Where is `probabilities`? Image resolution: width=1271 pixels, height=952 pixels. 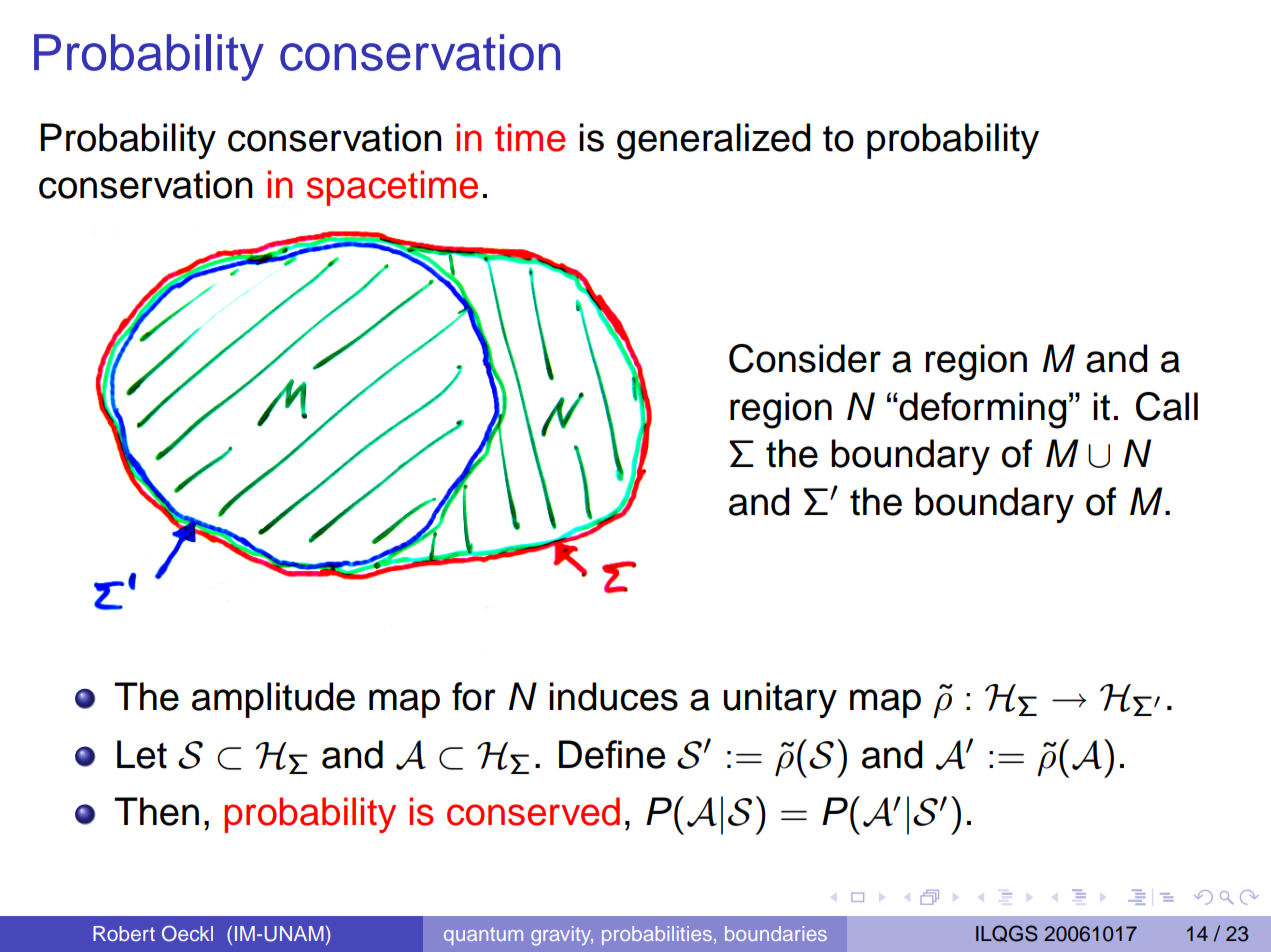
probabilities is located at coordinates (657, 935).
